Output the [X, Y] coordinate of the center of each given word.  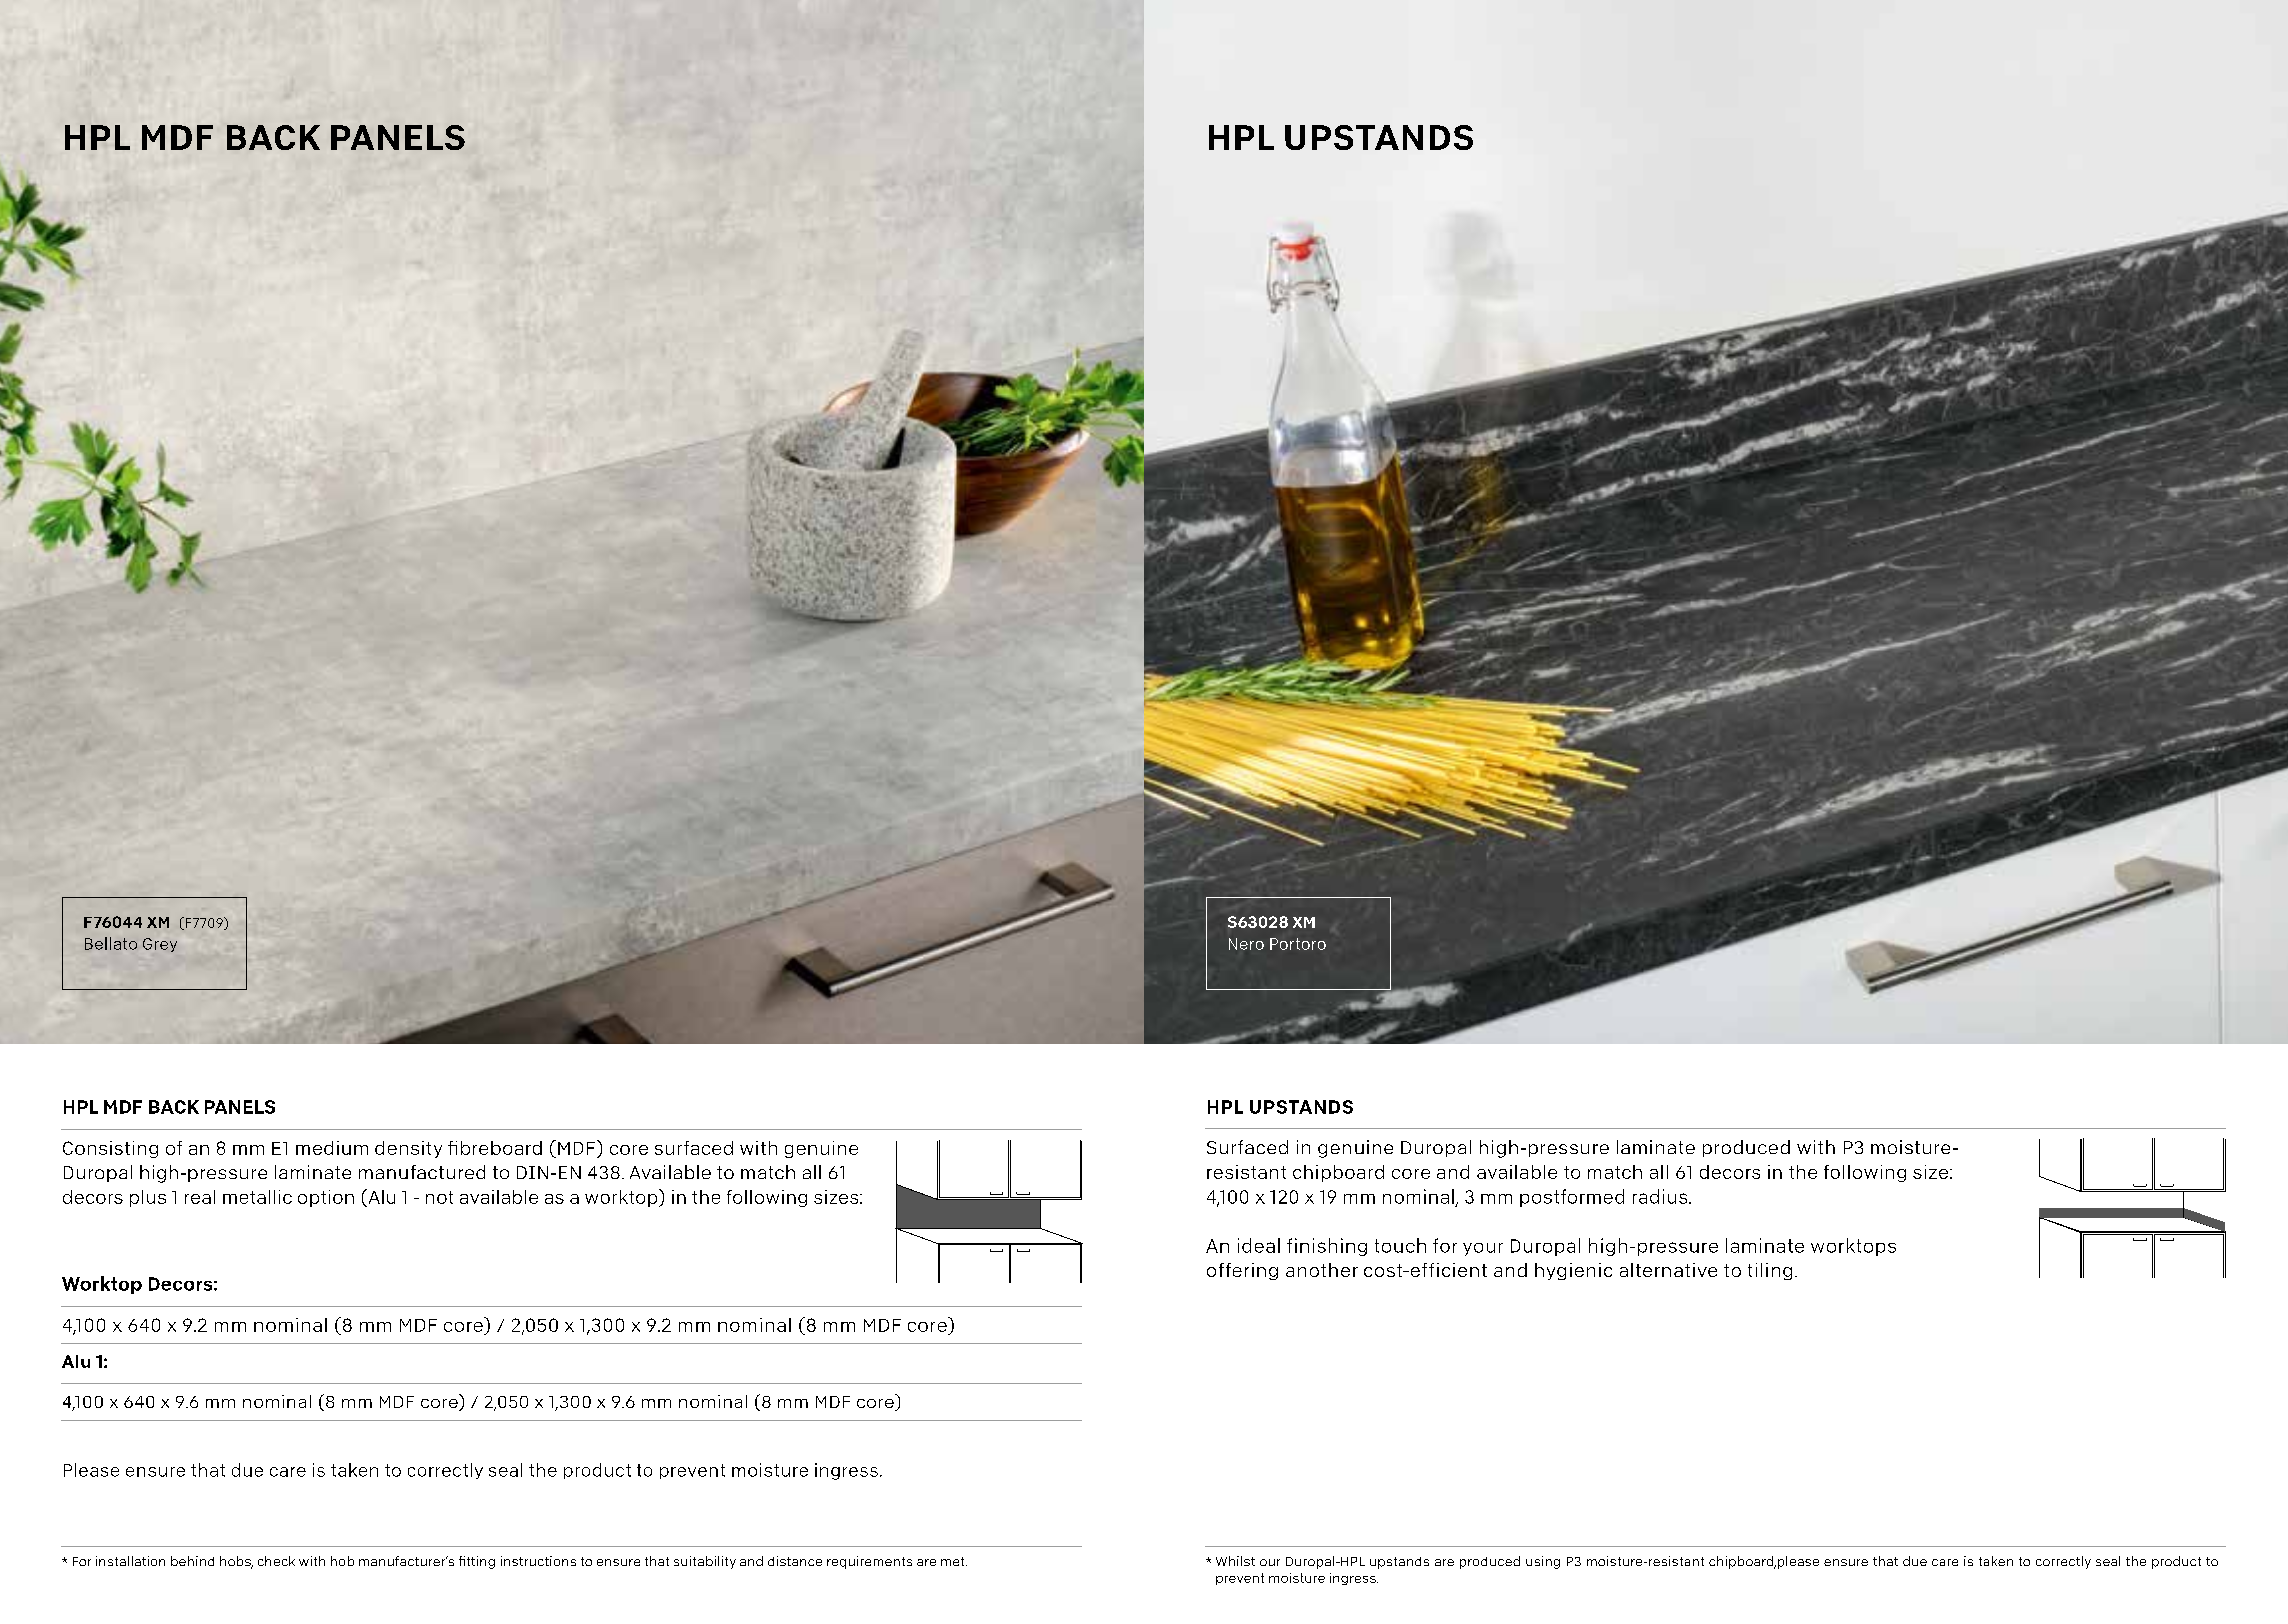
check [276, 1561]
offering [1242, 1271]
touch [1400, 1245]
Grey [160, 945]
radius [1661, 1196]
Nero [1246, 944]
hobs [236, 1562]
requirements [869, 1562]
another [1322, 1270]
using [1543, 1562]
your [1483, 1249]
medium [332, 1148]
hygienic [1573, 1271]
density [408, 1149]
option [326, 1198]
